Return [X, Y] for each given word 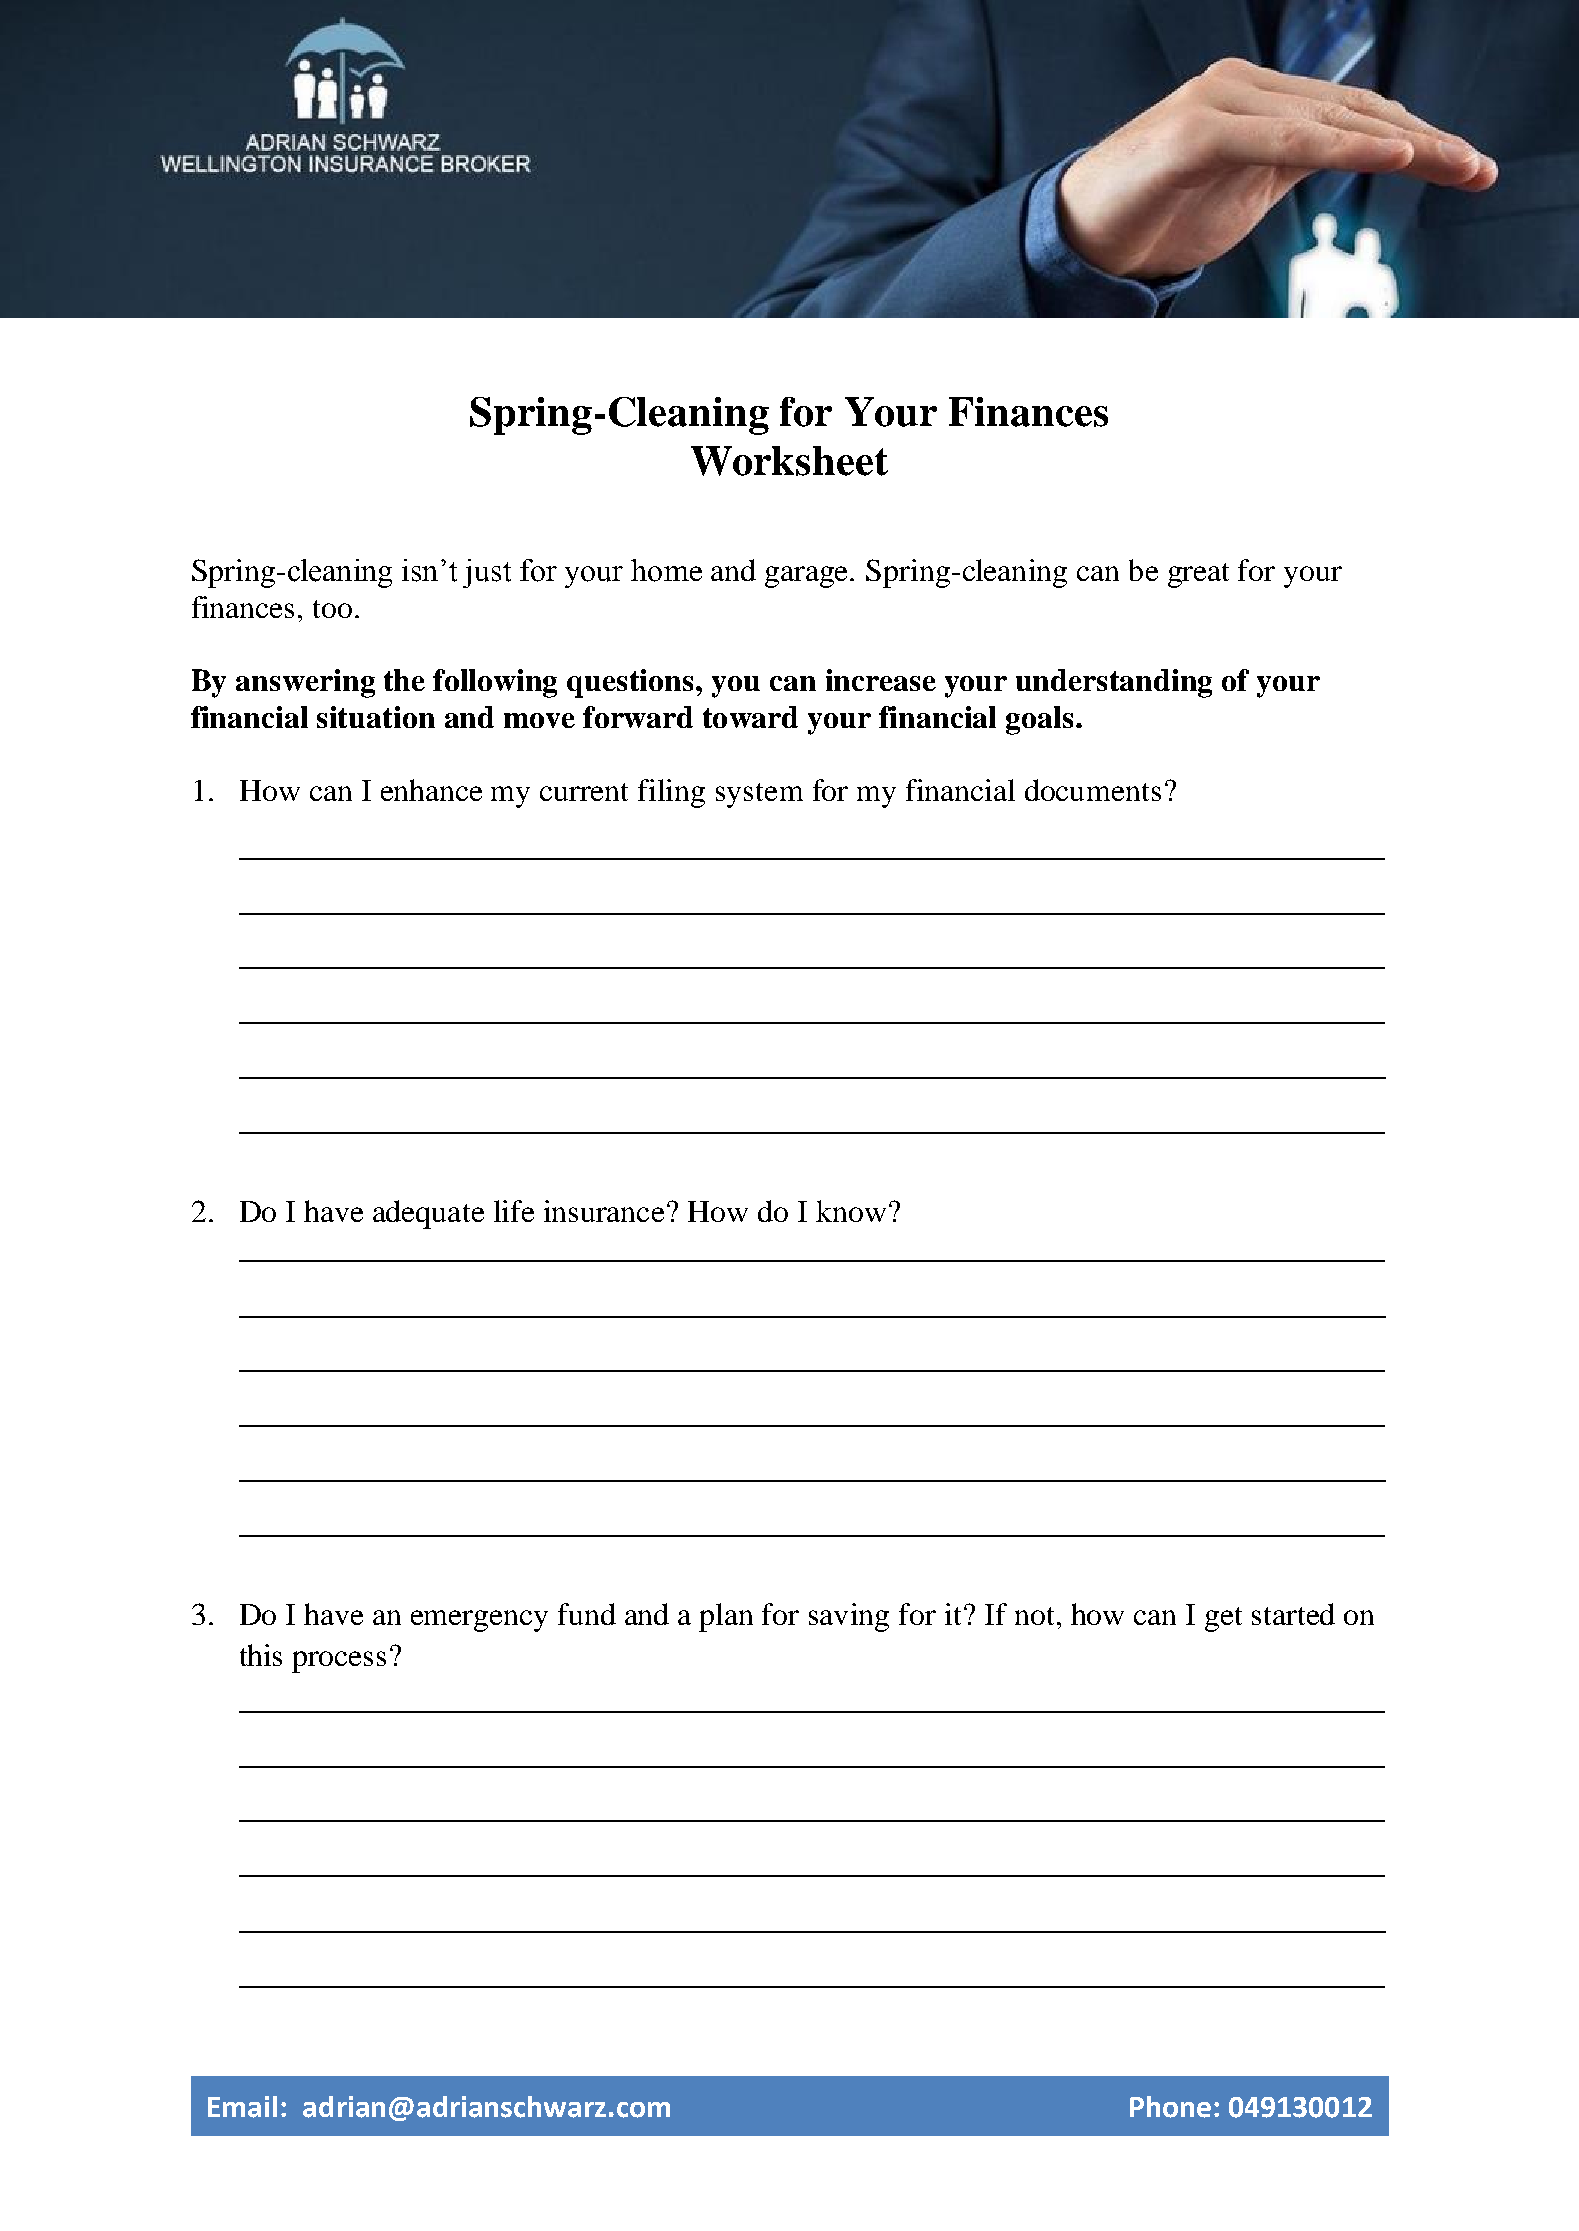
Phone [1170, 2107]
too [332, 609]
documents [1093, 790]
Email [242, 2107]
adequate [428, 1214]
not [1034, 1616]
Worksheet [789, 461]
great [1198, 575]
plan [726, 1617]
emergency [479, 1621]
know [851, 1211]
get [1223, 1619]
